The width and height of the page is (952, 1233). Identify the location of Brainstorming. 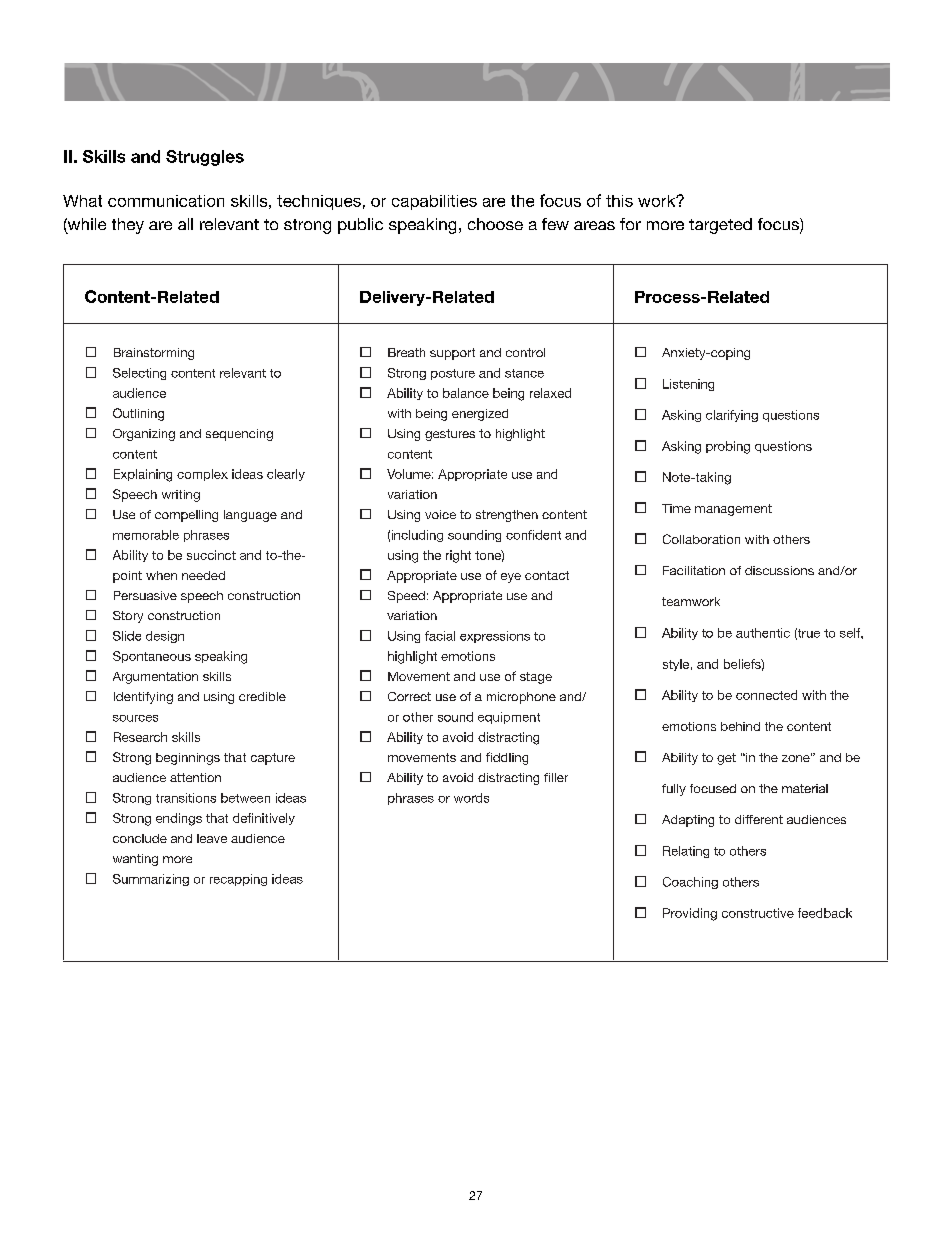
(154, 354).
